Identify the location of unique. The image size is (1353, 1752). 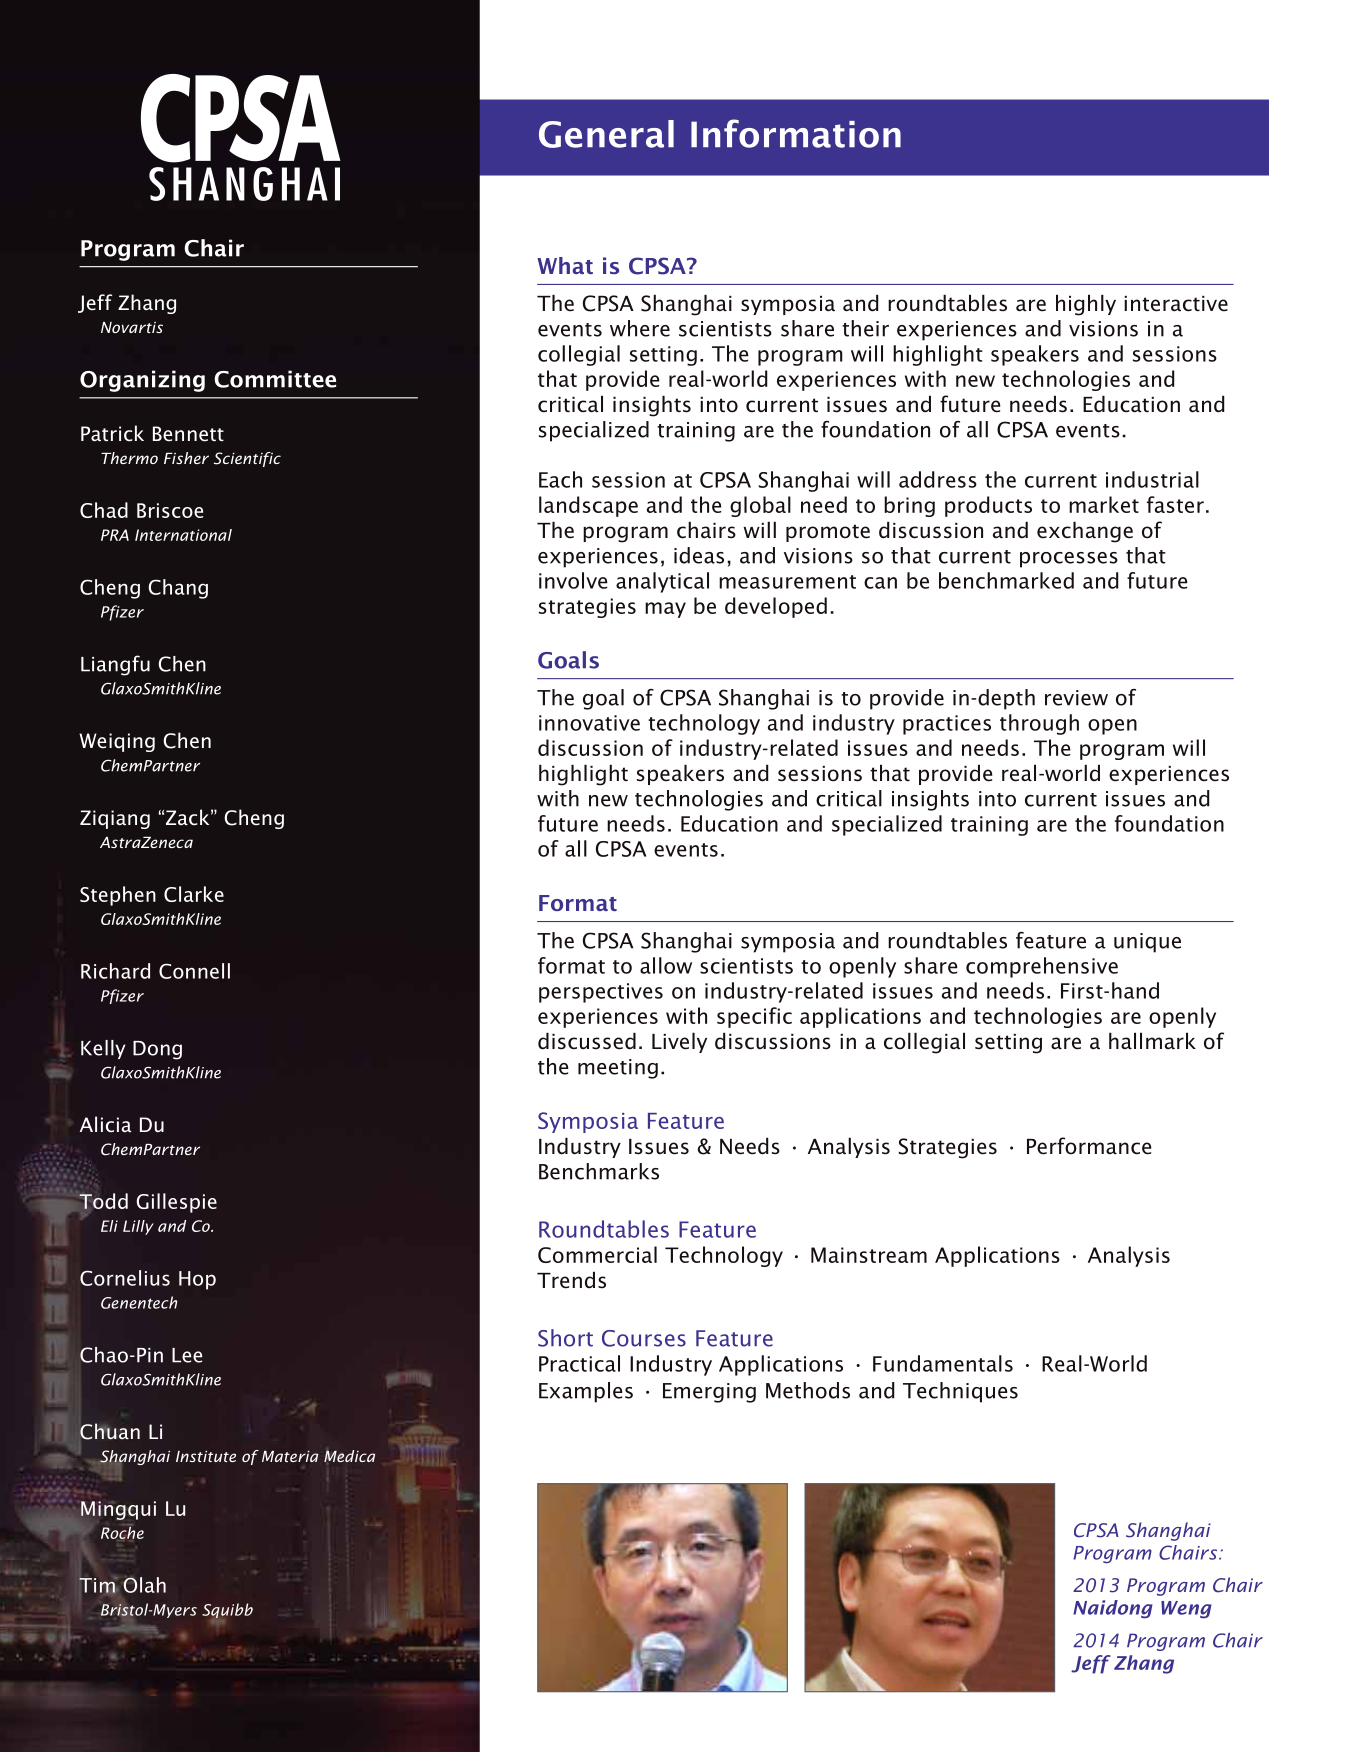
(1147, 943).
